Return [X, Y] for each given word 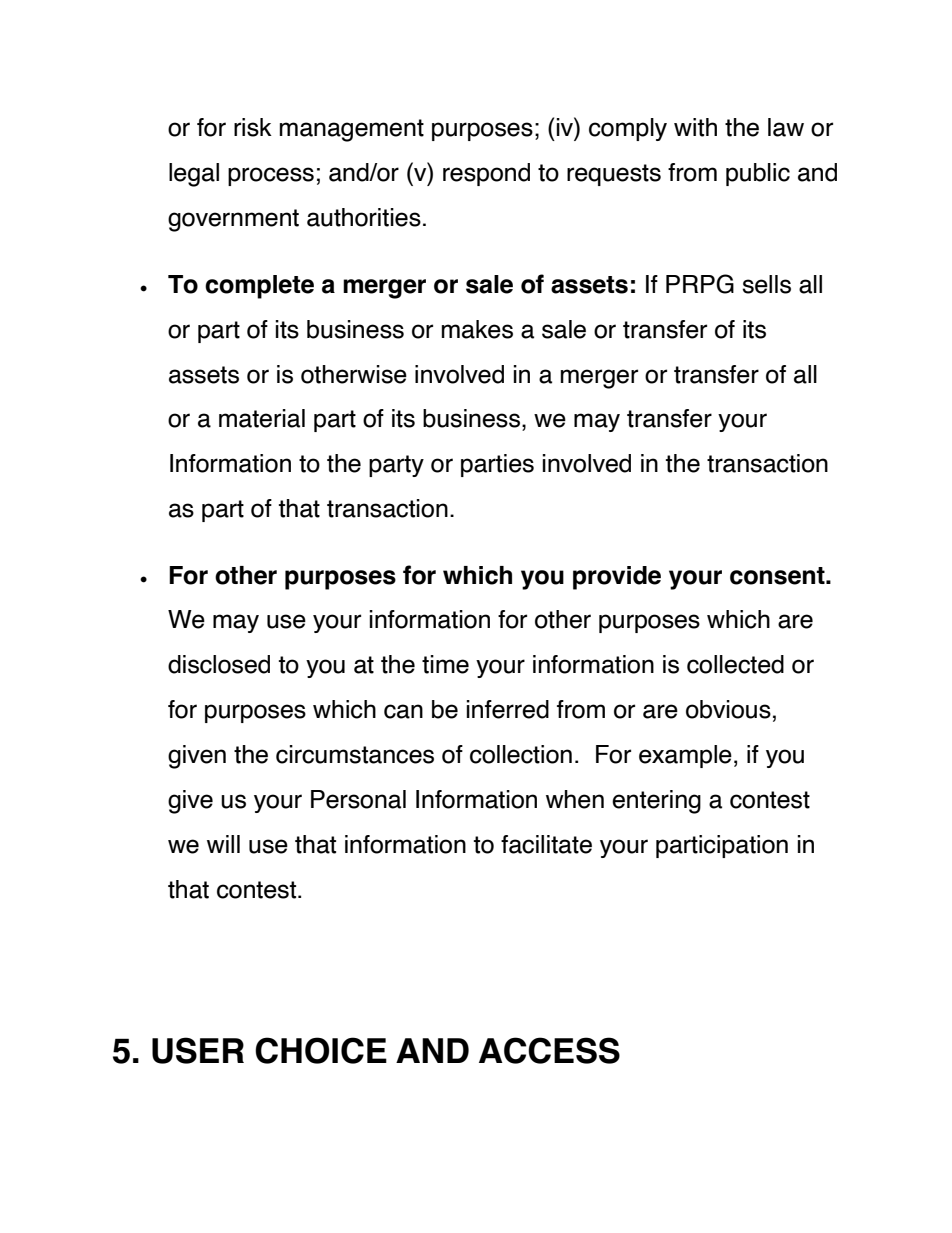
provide [617, 578]
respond [486, 174]
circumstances [355, 754]
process [271, 176]
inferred [508, 709]
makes [477, 329]
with [695, 127]
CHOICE [321, 1050]
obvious [728, 709]
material [262, 418]
